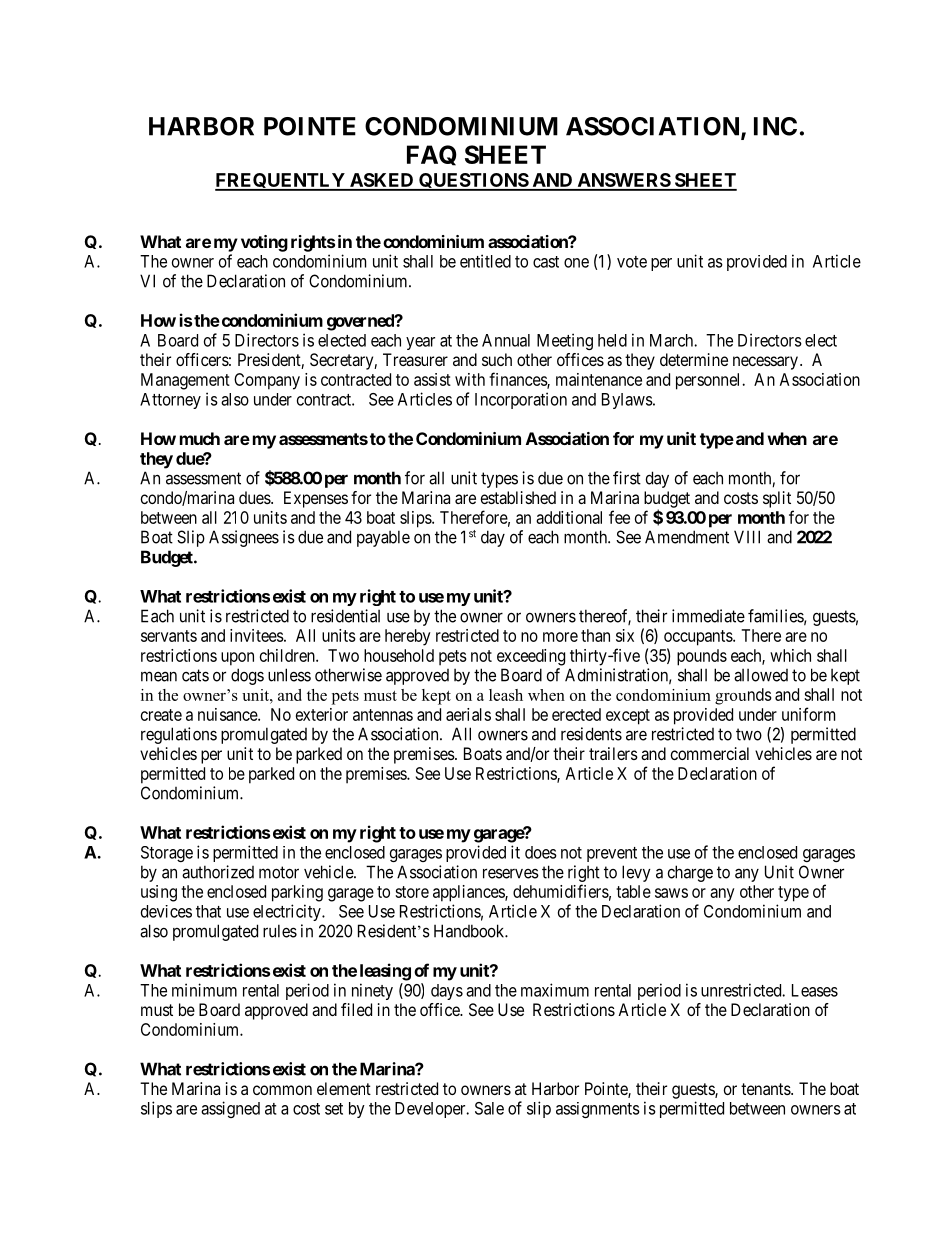 The width and height of the screenshot is (952, 1233). I want to click on FREQUENTLY, so click(281, 182).
